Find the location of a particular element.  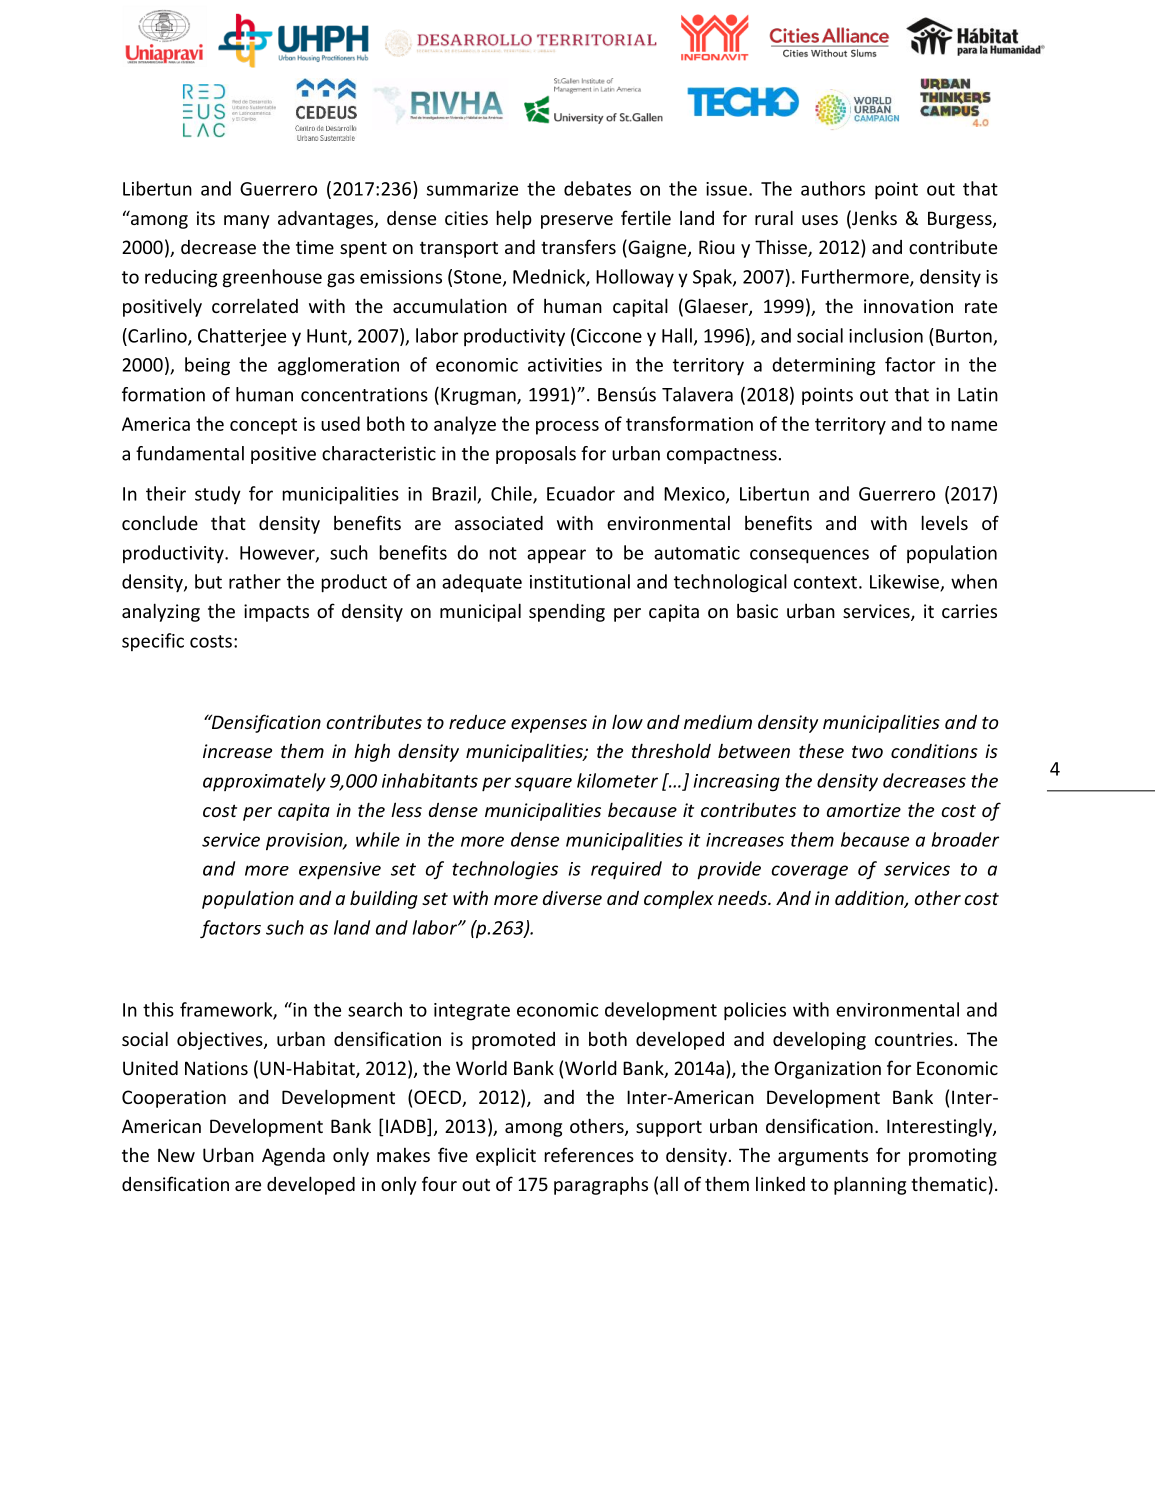

diverse is located at coordinates (572, 898).
